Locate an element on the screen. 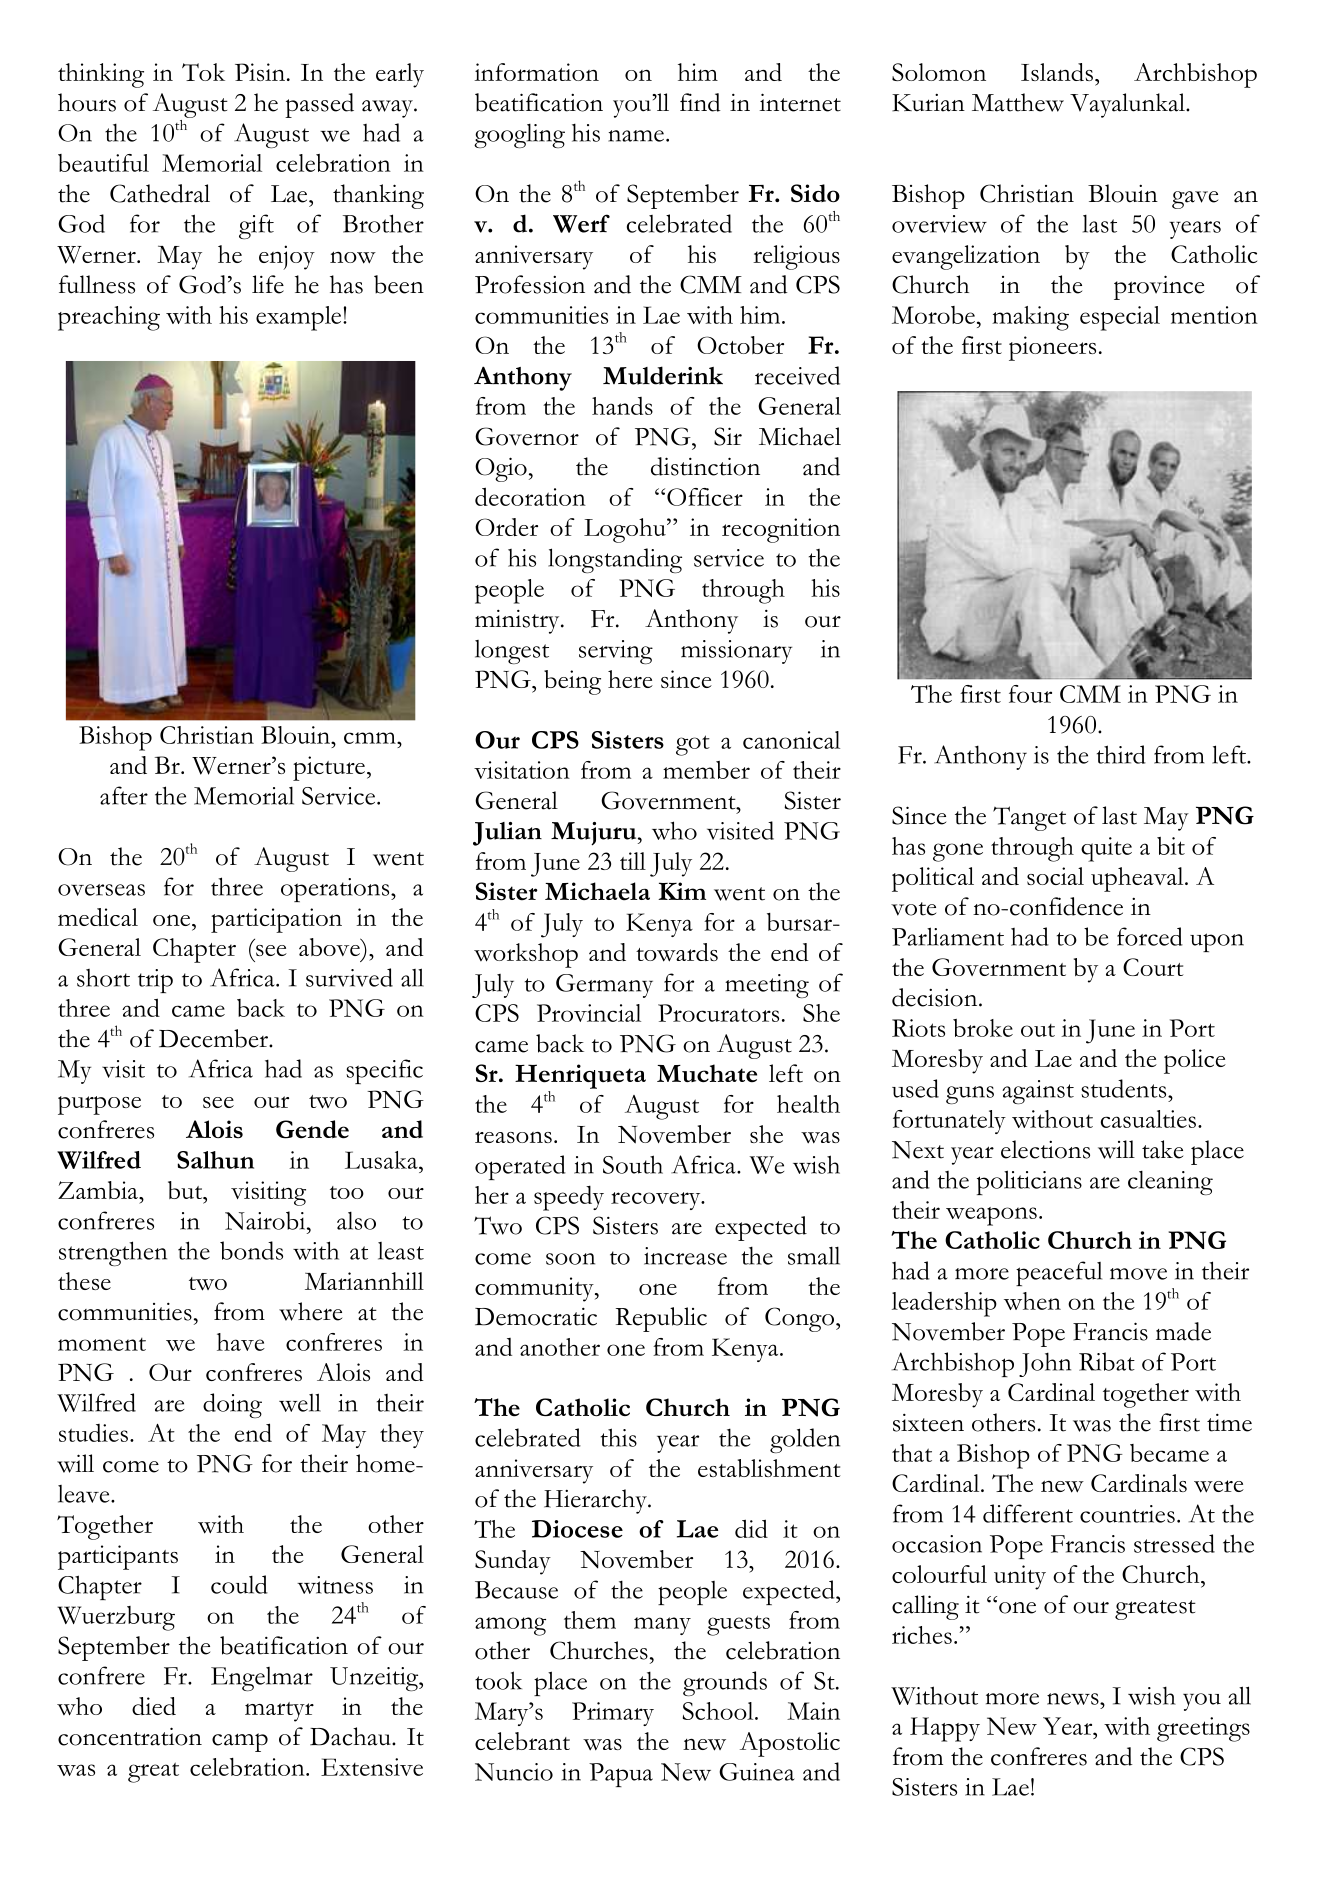 Image resolution: width=1338 pixels, height=1893 pixels. Islands is located at coordinates (1057, 72).
